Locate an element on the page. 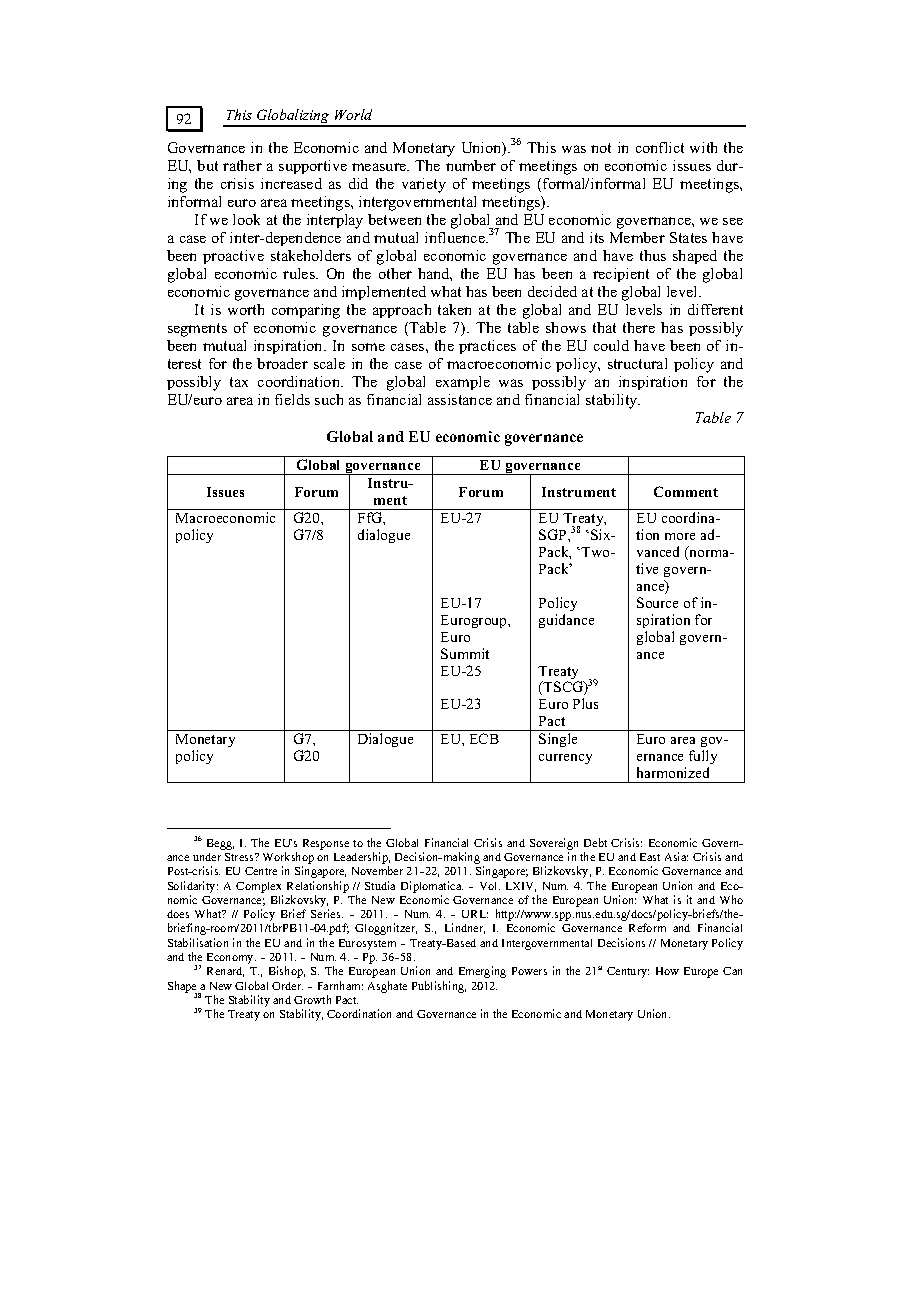 This page has width=924, height=1308. rather is located at coordinates (242, 165).
